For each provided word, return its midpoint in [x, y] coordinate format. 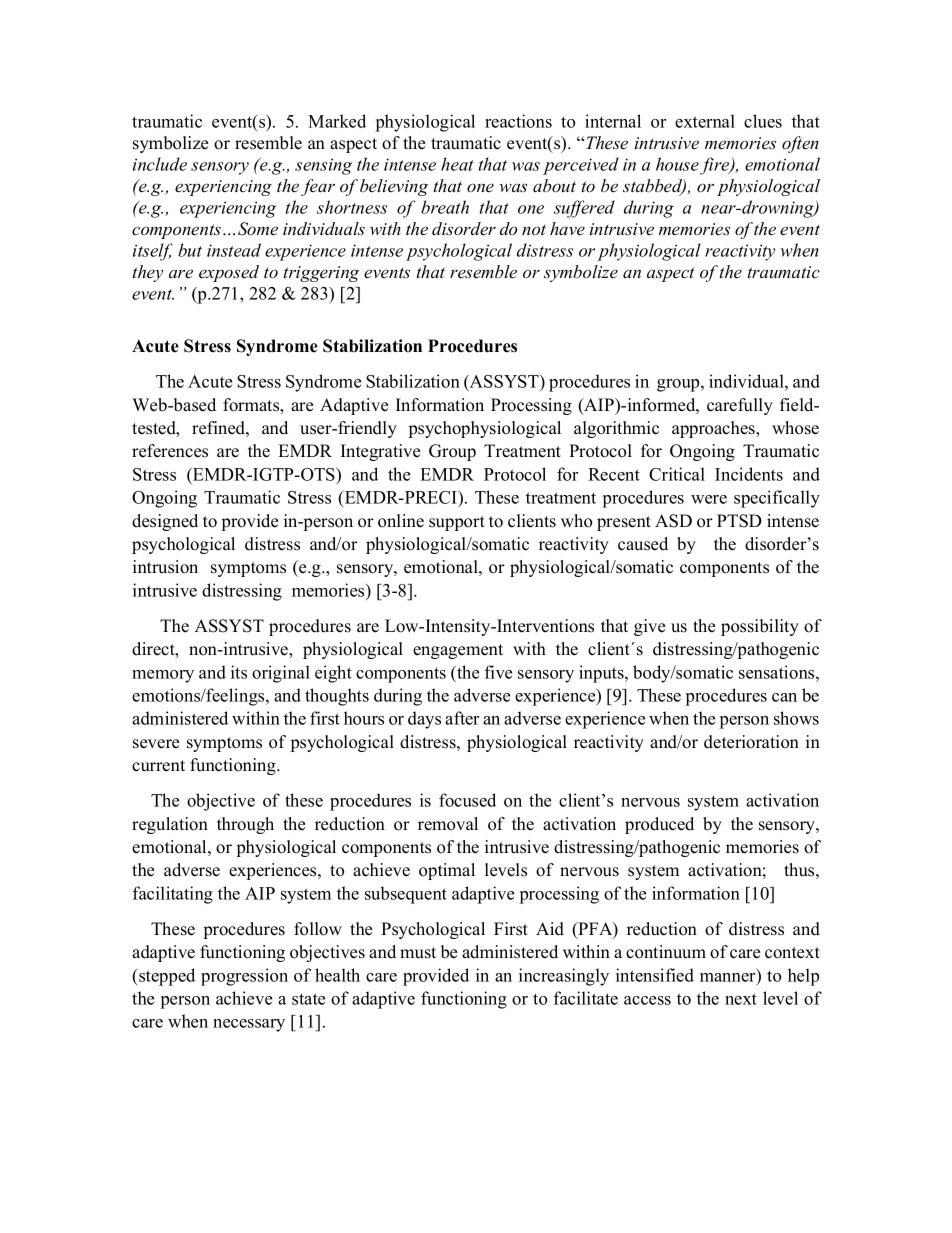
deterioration [751, 742]
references [170, 451]
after [462, 718]
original [281, 674]
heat [457, 164]
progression [244, 977]
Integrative [380, 452]
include [160, 164]
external [705, 121]
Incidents [749, 474]
